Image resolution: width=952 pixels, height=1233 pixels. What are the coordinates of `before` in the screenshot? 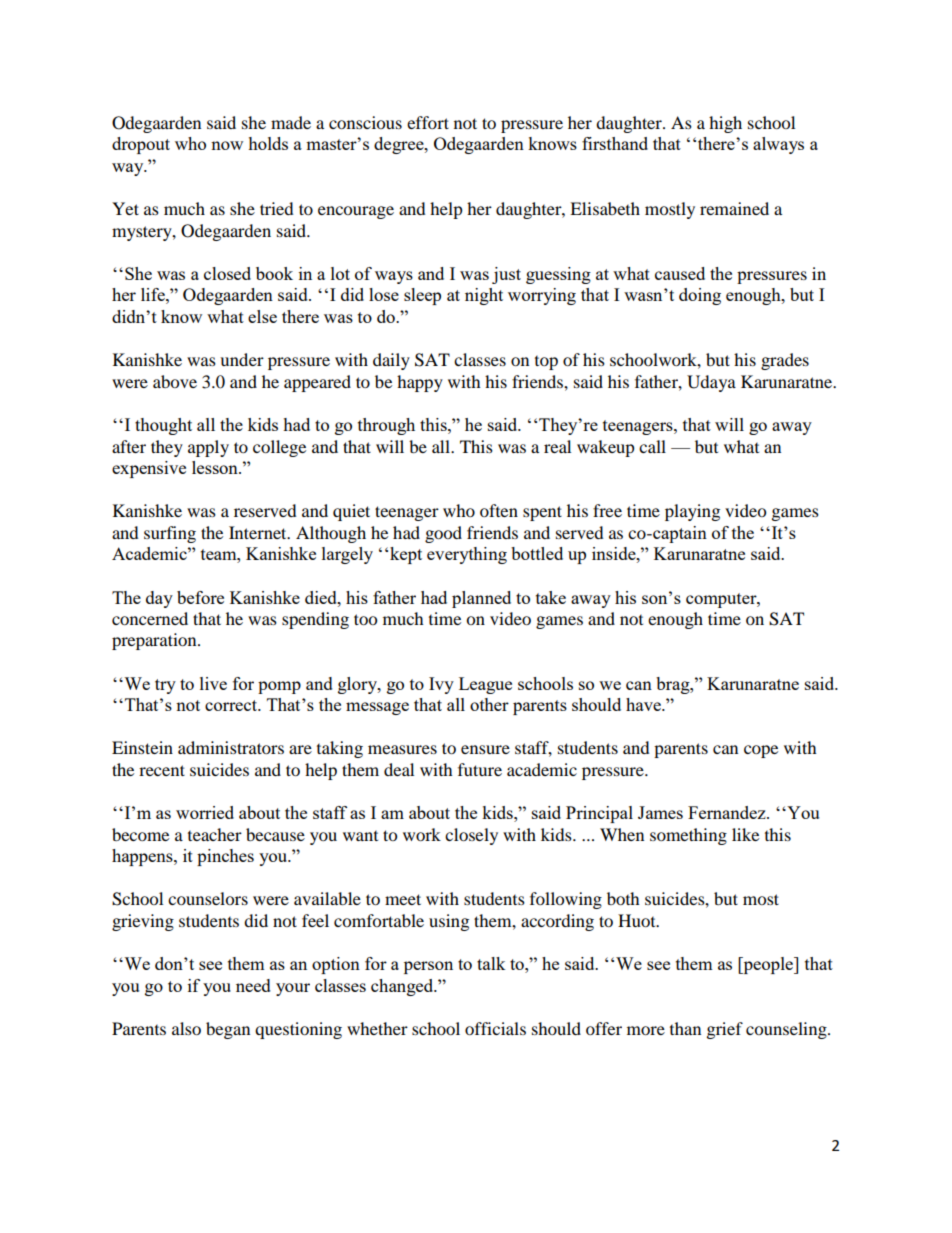 It's located at (200, 597).
